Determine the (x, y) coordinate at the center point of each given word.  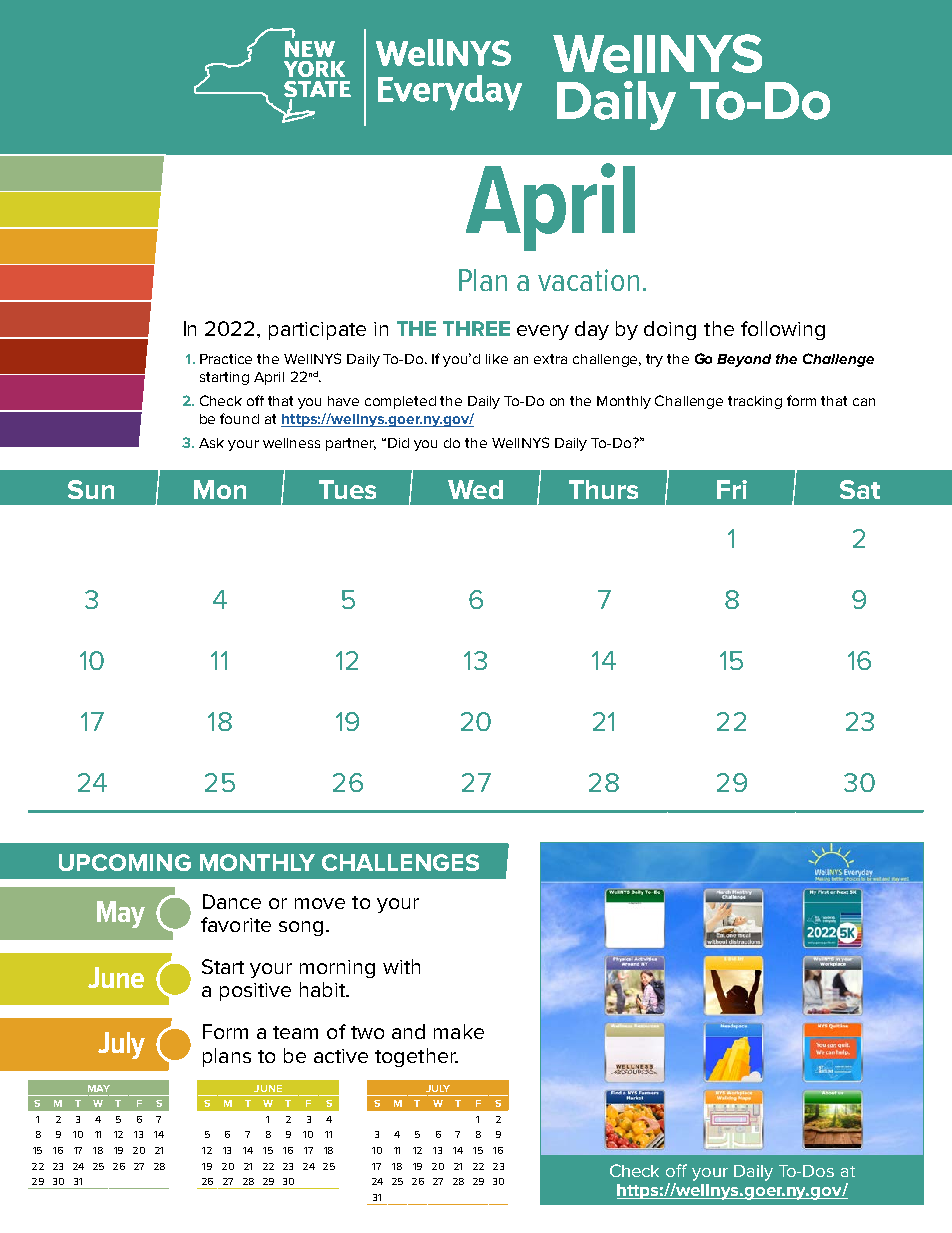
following (783, 330)
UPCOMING (125, 862)
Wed (475, 489)
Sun (91, 489)
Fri (732, 489)
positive (255, 992)
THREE (476, 328)
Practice (226, 359)
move (320, 903)
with (401, 966)
